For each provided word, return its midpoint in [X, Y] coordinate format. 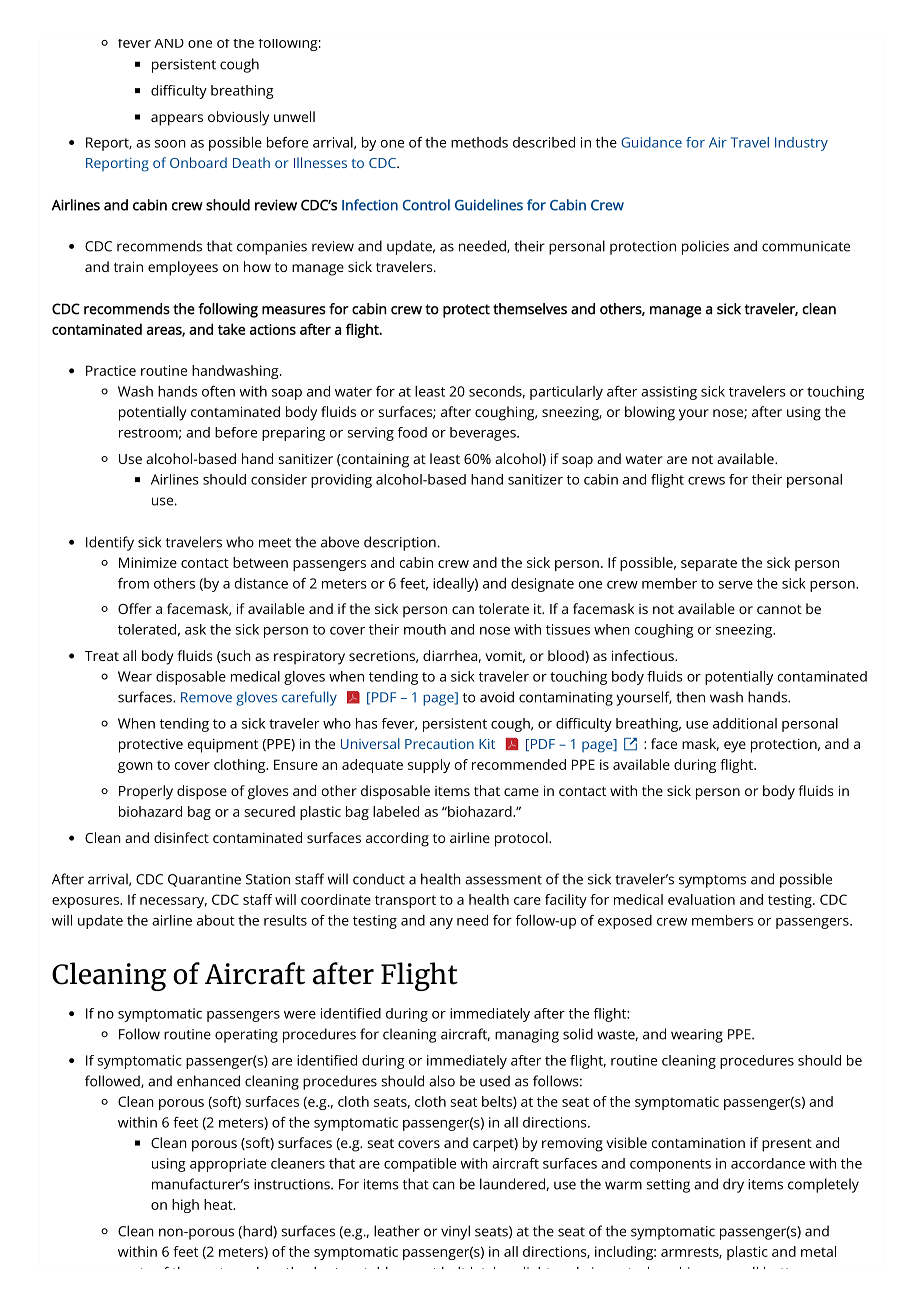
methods [479, 142]
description [400, 543]
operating [246, 1036]
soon [170, 144]
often [218, 391]
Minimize [148, 562]
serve [735, 585]
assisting [669, 393]
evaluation [701, 899]
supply [429, 766]
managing [527, 1036]
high [185, 1206]
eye [735, 747]
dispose [202, 792]
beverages [484, 434]
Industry [801, 144]
